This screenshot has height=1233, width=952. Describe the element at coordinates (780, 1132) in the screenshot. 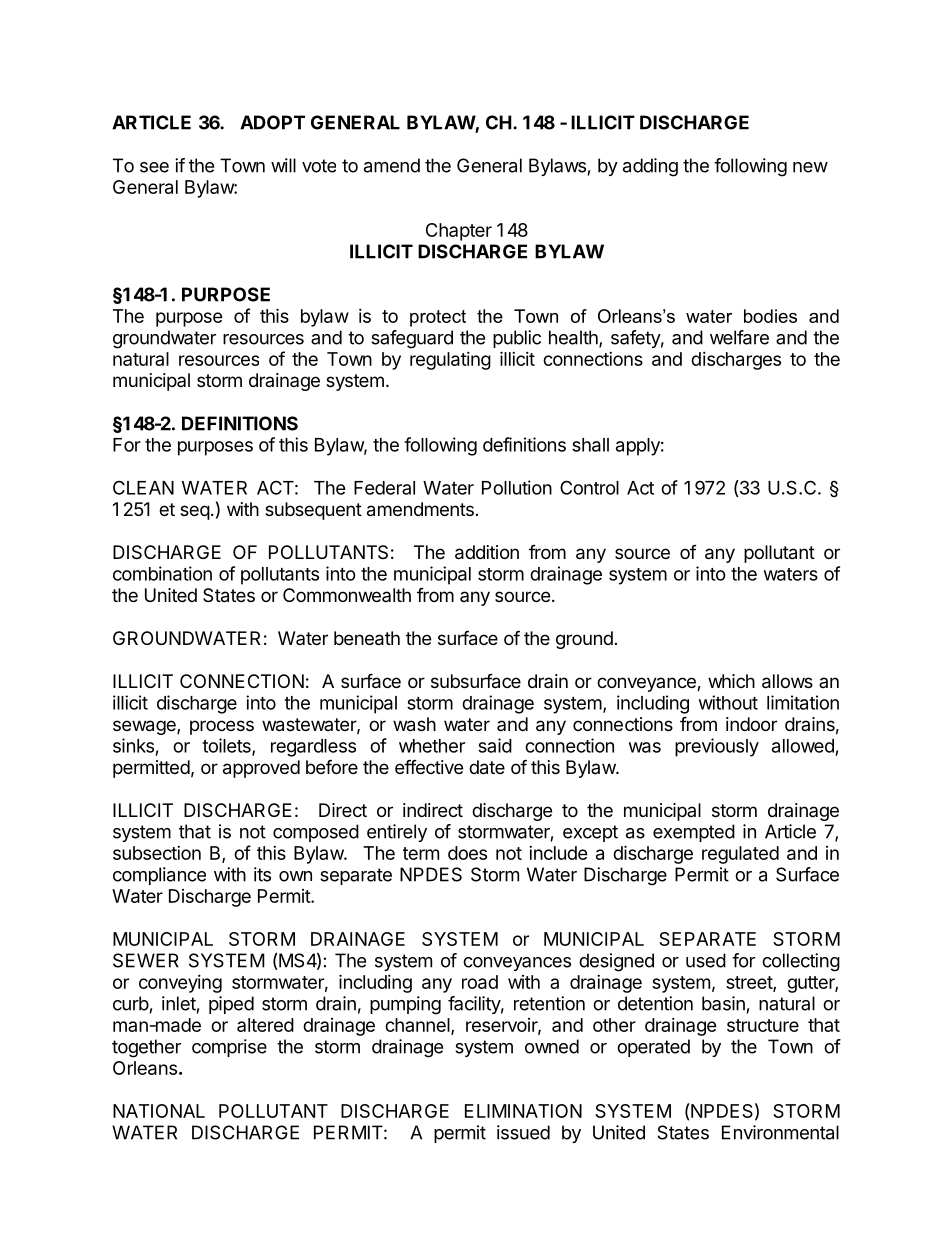

I see `Environmental` at that location.
